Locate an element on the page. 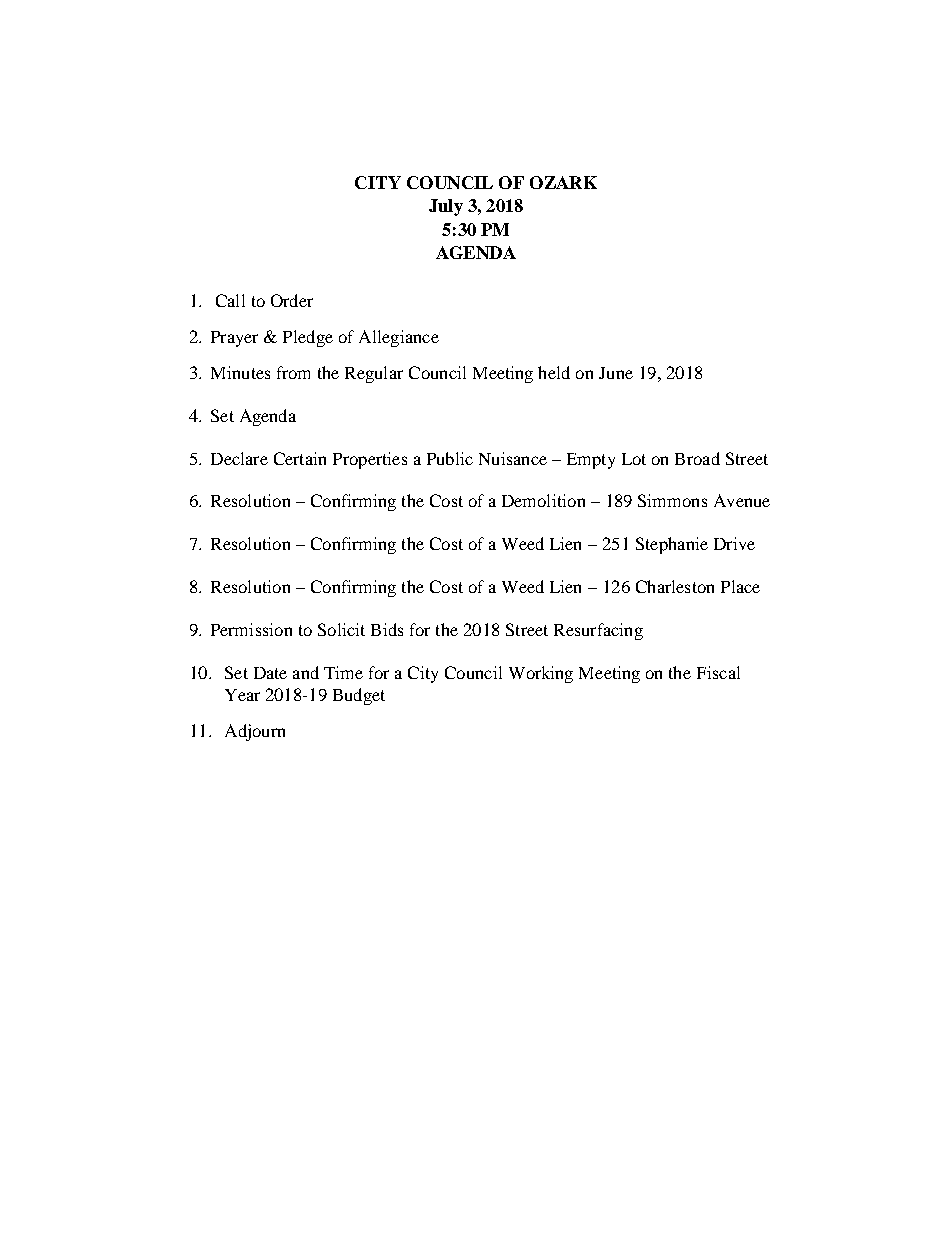  Order is located at coordinates (292, 300).
